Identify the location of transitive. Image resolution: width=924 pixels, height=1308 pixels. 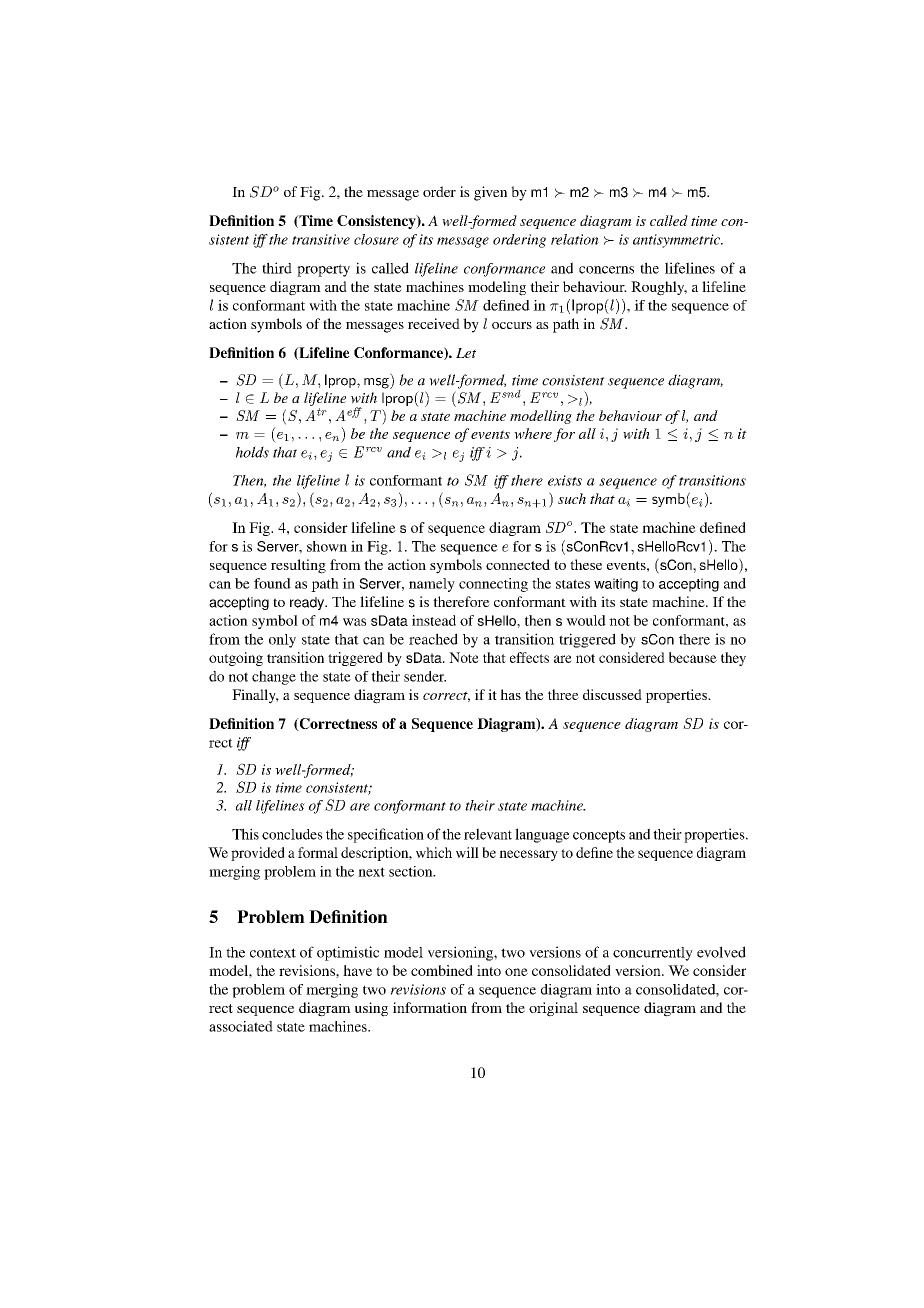
(321, 239).
